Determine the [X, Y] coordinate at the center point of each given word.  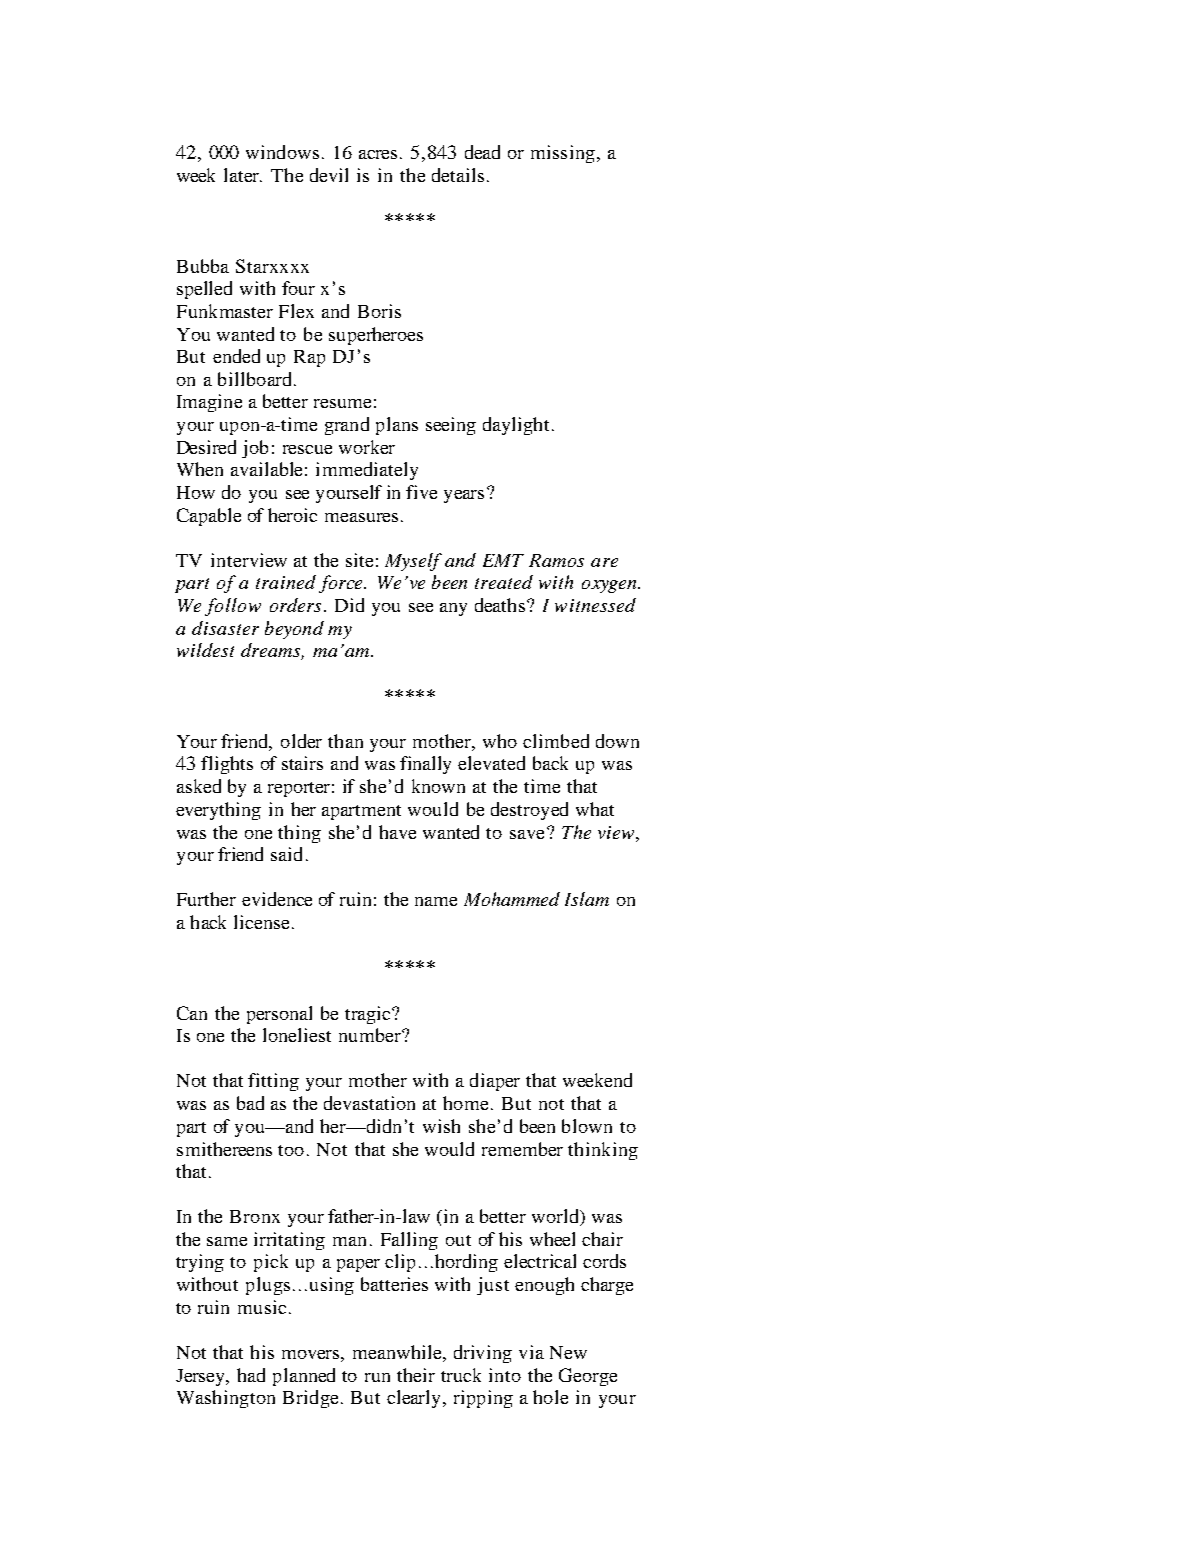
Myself [413, 562]
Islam [587, 899]
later [243, 175]
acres [378, 154]
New [568, 1352]
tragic [369, 1015]
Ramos [556, 560]
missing [563, 154]
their [416, 1375]
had [251, 1375]
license [261, 922]
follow [233, 607]
